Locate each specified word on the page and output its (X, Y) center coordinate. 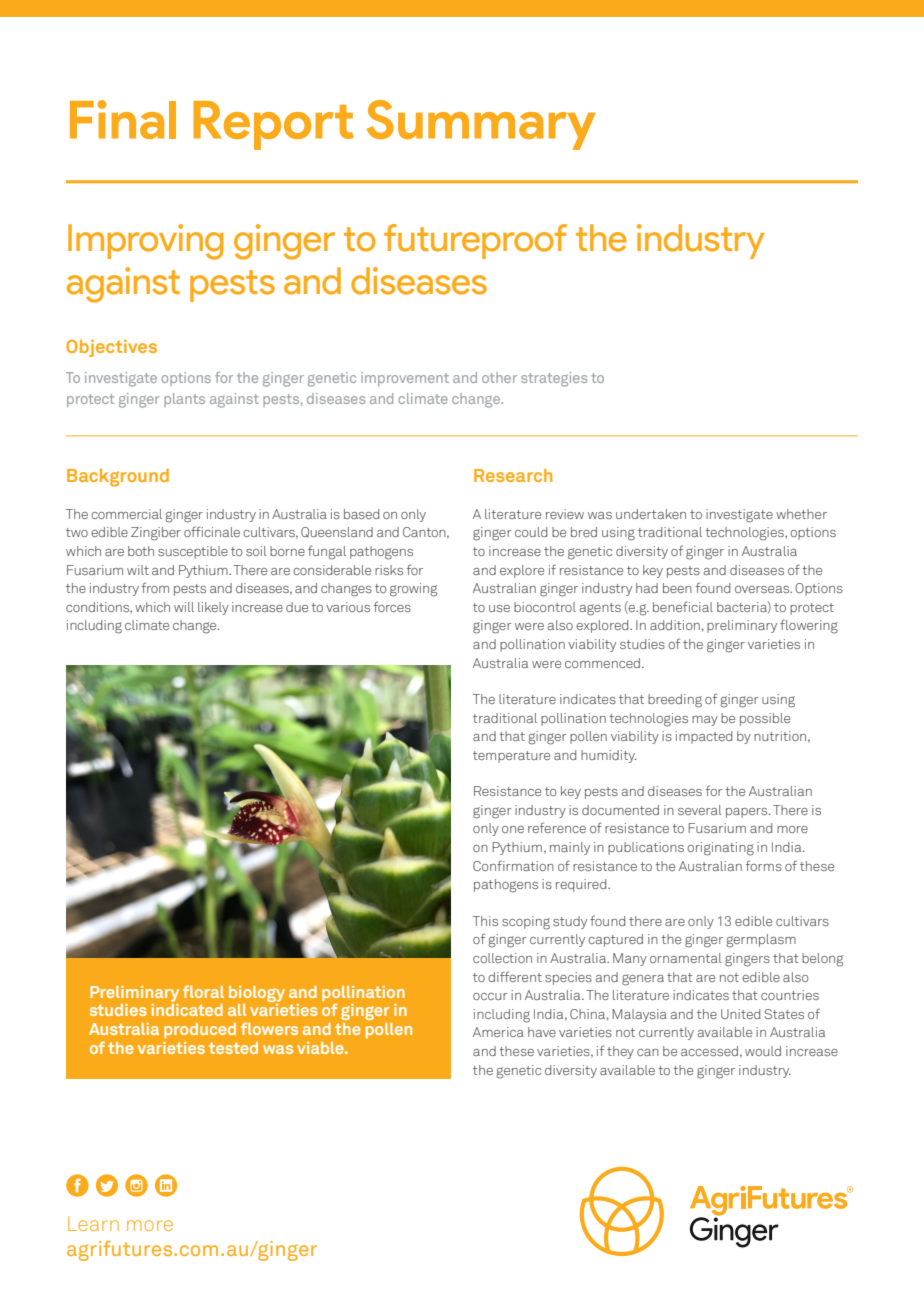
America (498, 1032)
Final (123, 119)
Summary (481, 125)
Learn (93, 1223)
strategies (554, 379)
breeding (675, 701)
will (184, 607)
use (499, 608)
